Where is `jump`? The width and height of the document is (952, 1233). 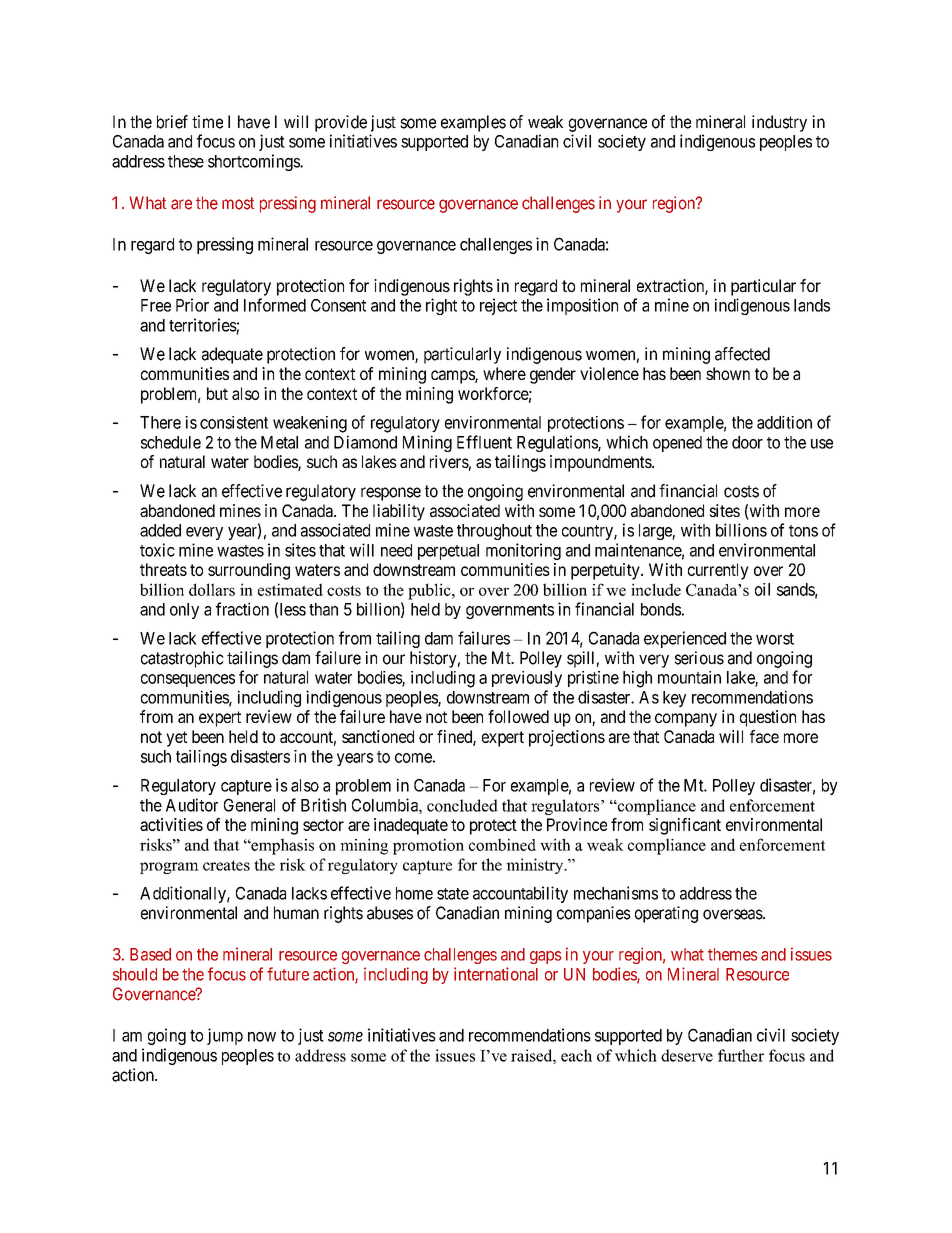 jump is located at coordinates (225, 1036).
